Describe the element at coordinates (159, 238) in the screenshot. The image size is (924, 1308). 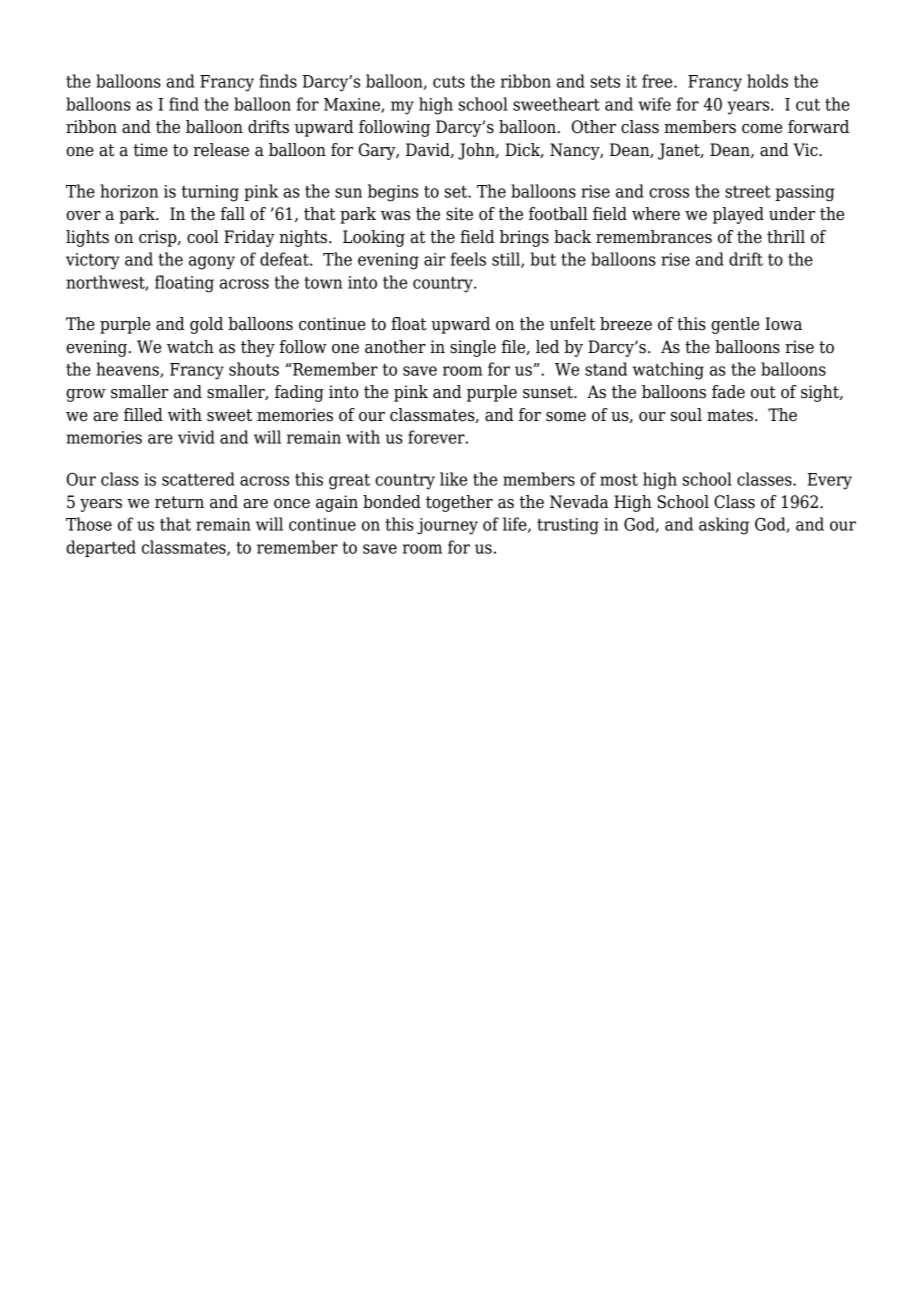
I see `crisp` at that location.
